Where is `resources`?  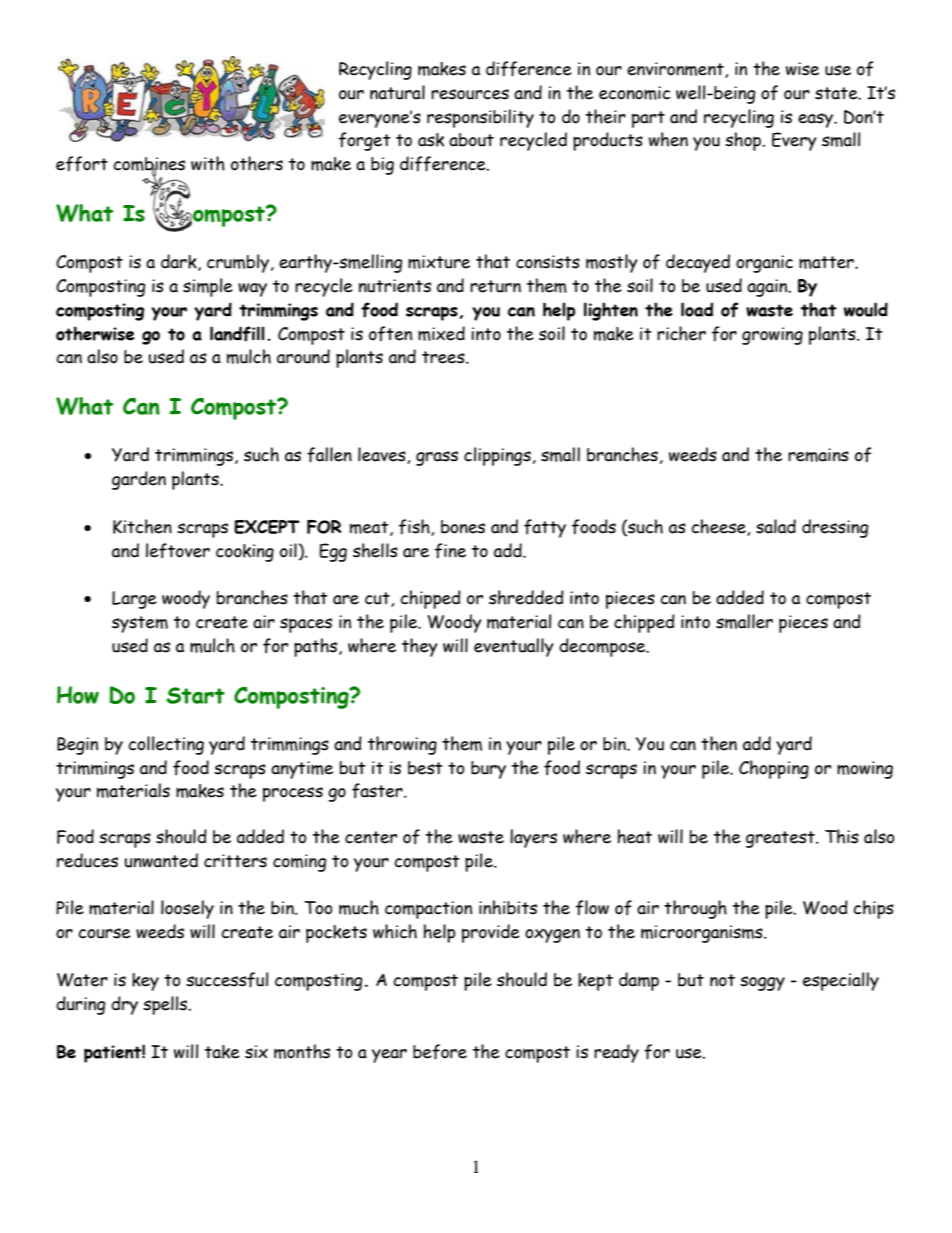
resources is located at coordinates (470, 94).
